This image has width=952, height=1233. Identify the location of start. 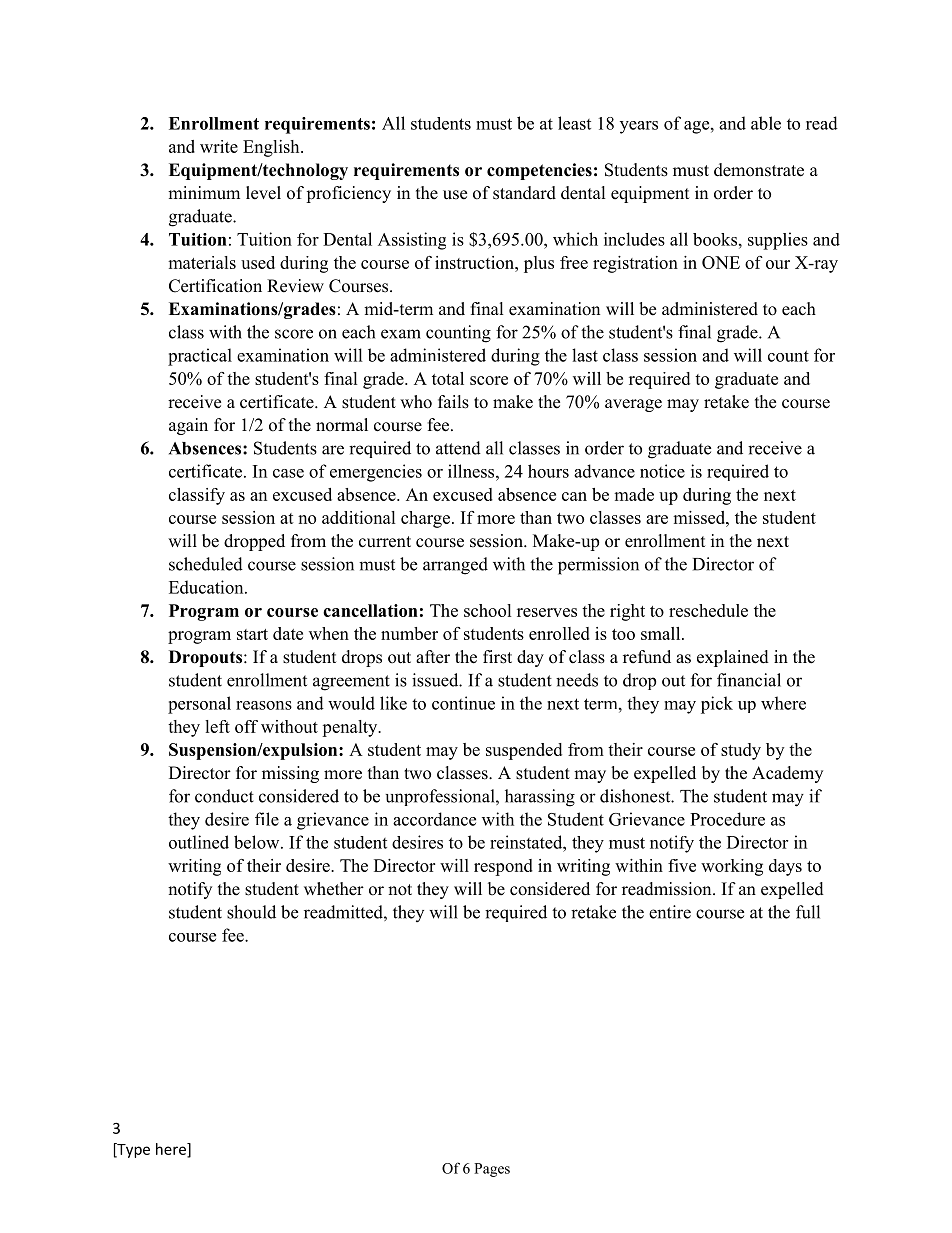
(252, 634).
